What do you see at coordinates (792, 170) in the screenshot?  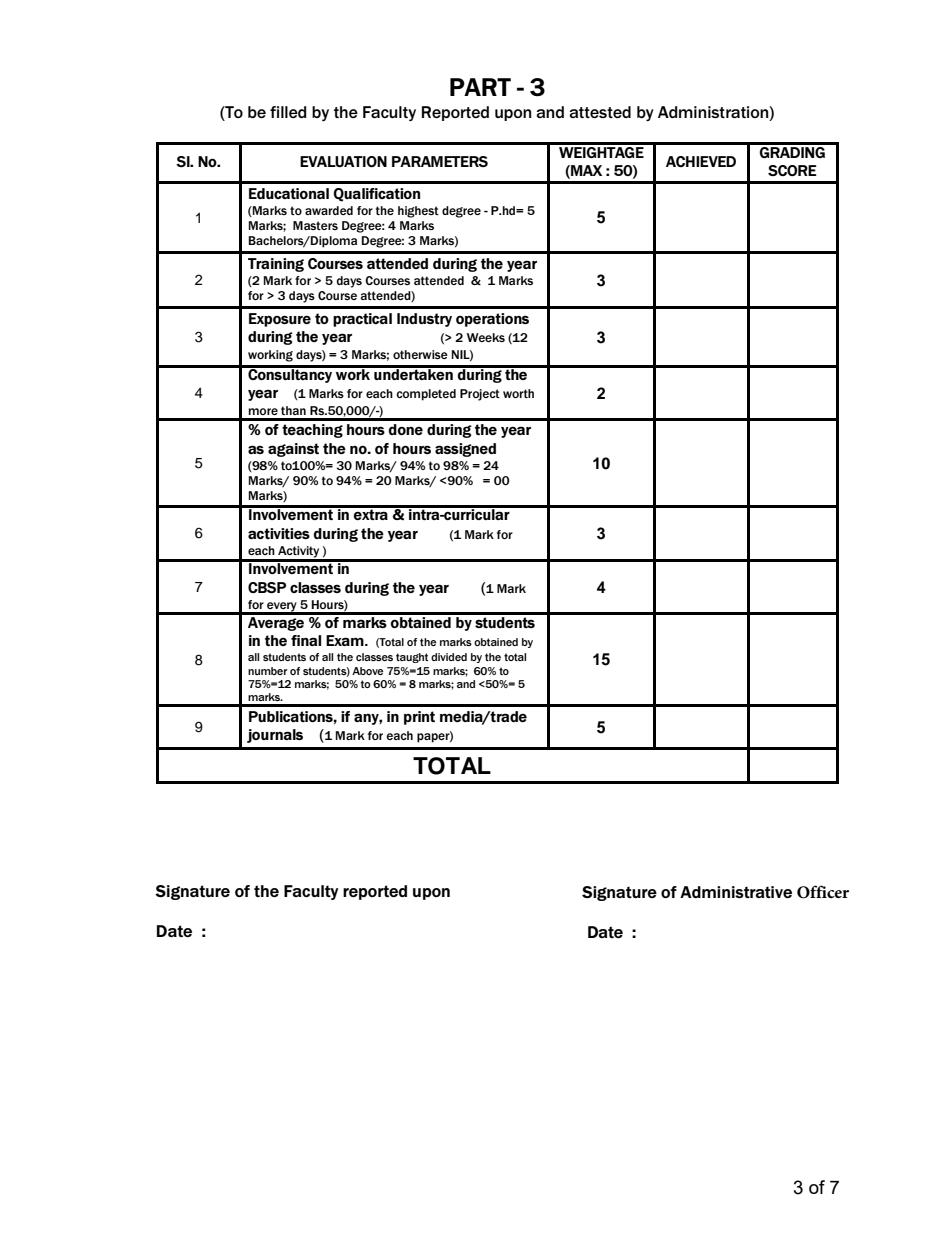 I see `SCORE` at bounding box center [792, 170].
